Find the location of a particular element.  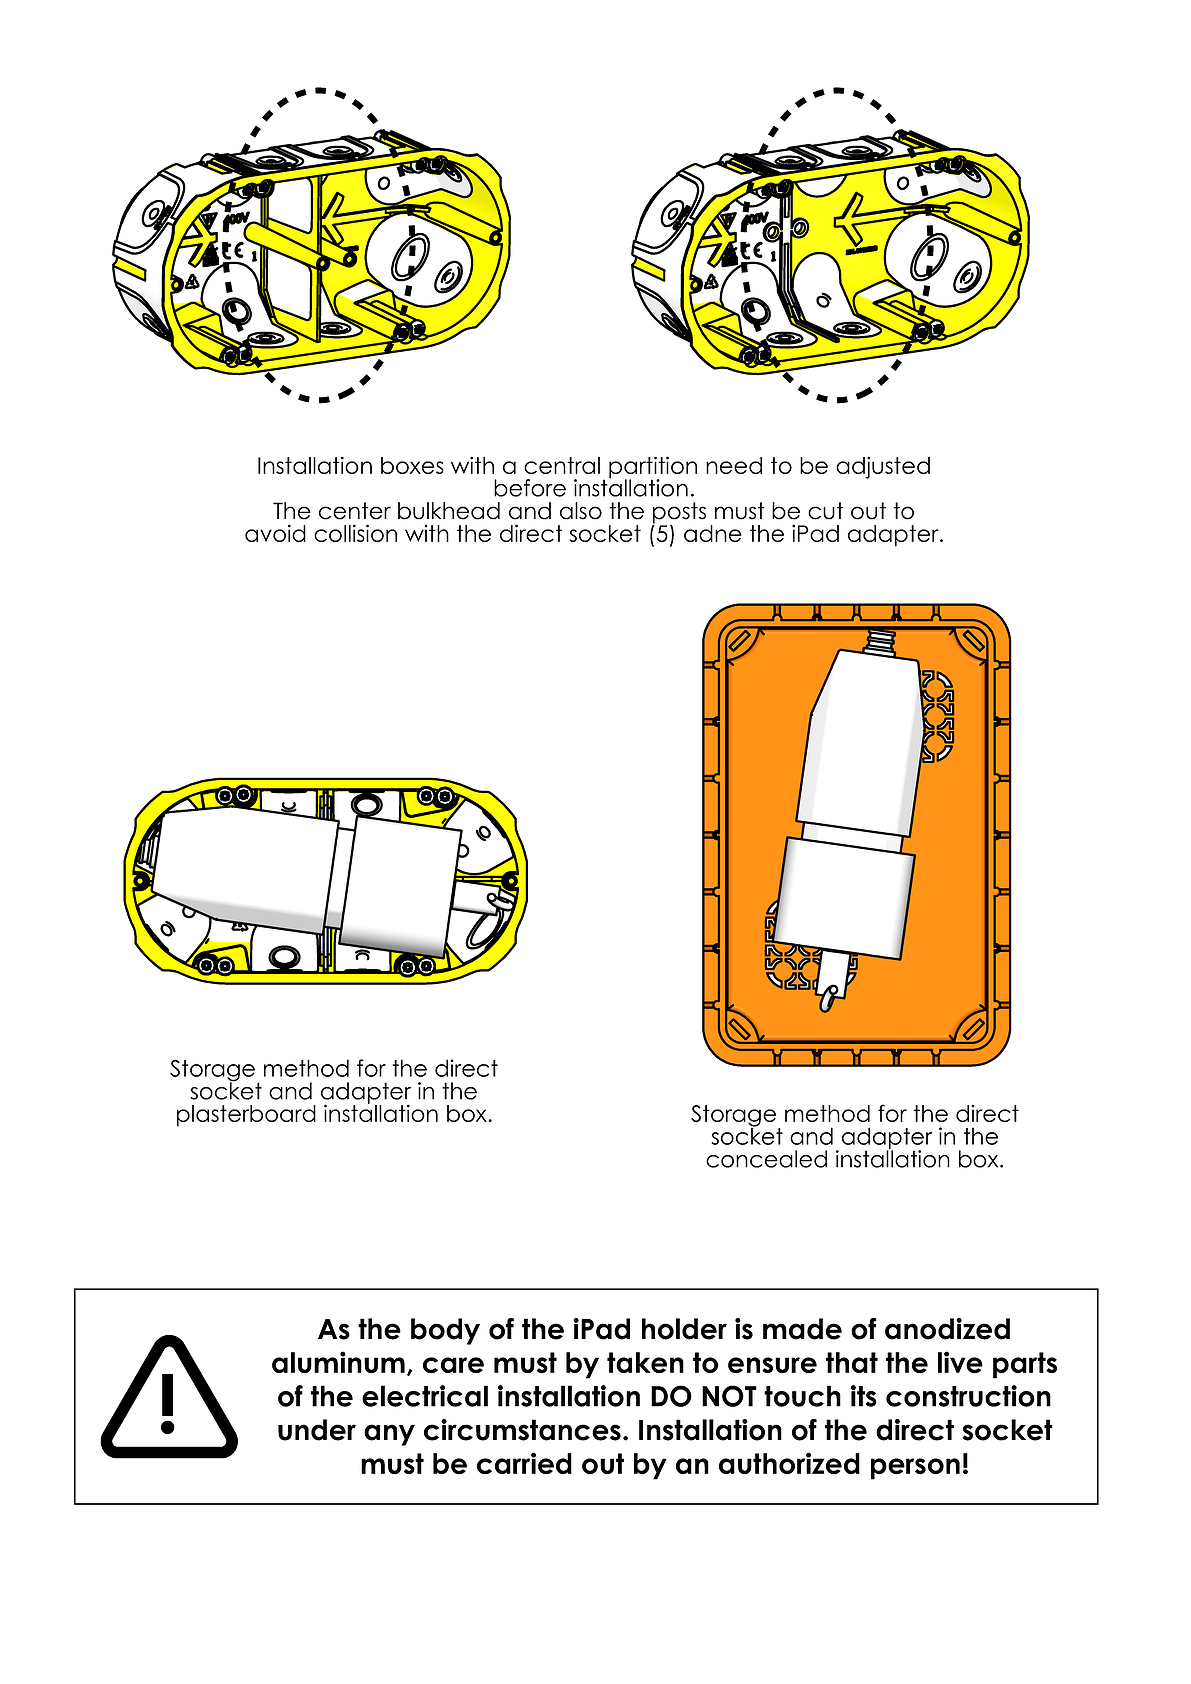

anodized is located at coordinates (947, 1329).
